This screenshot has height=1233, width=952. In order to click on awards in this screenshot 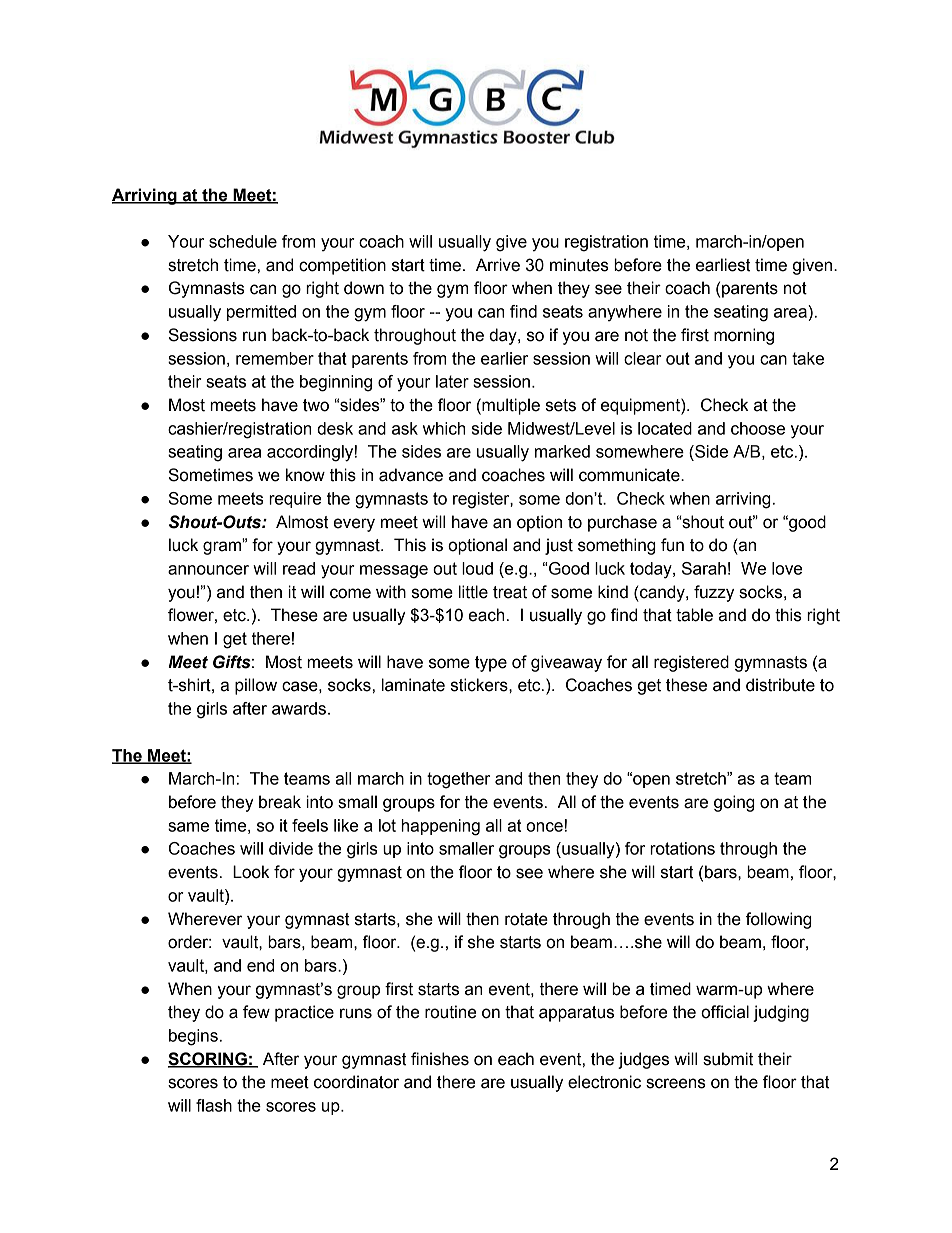, I will do `click(300, 708)`.
